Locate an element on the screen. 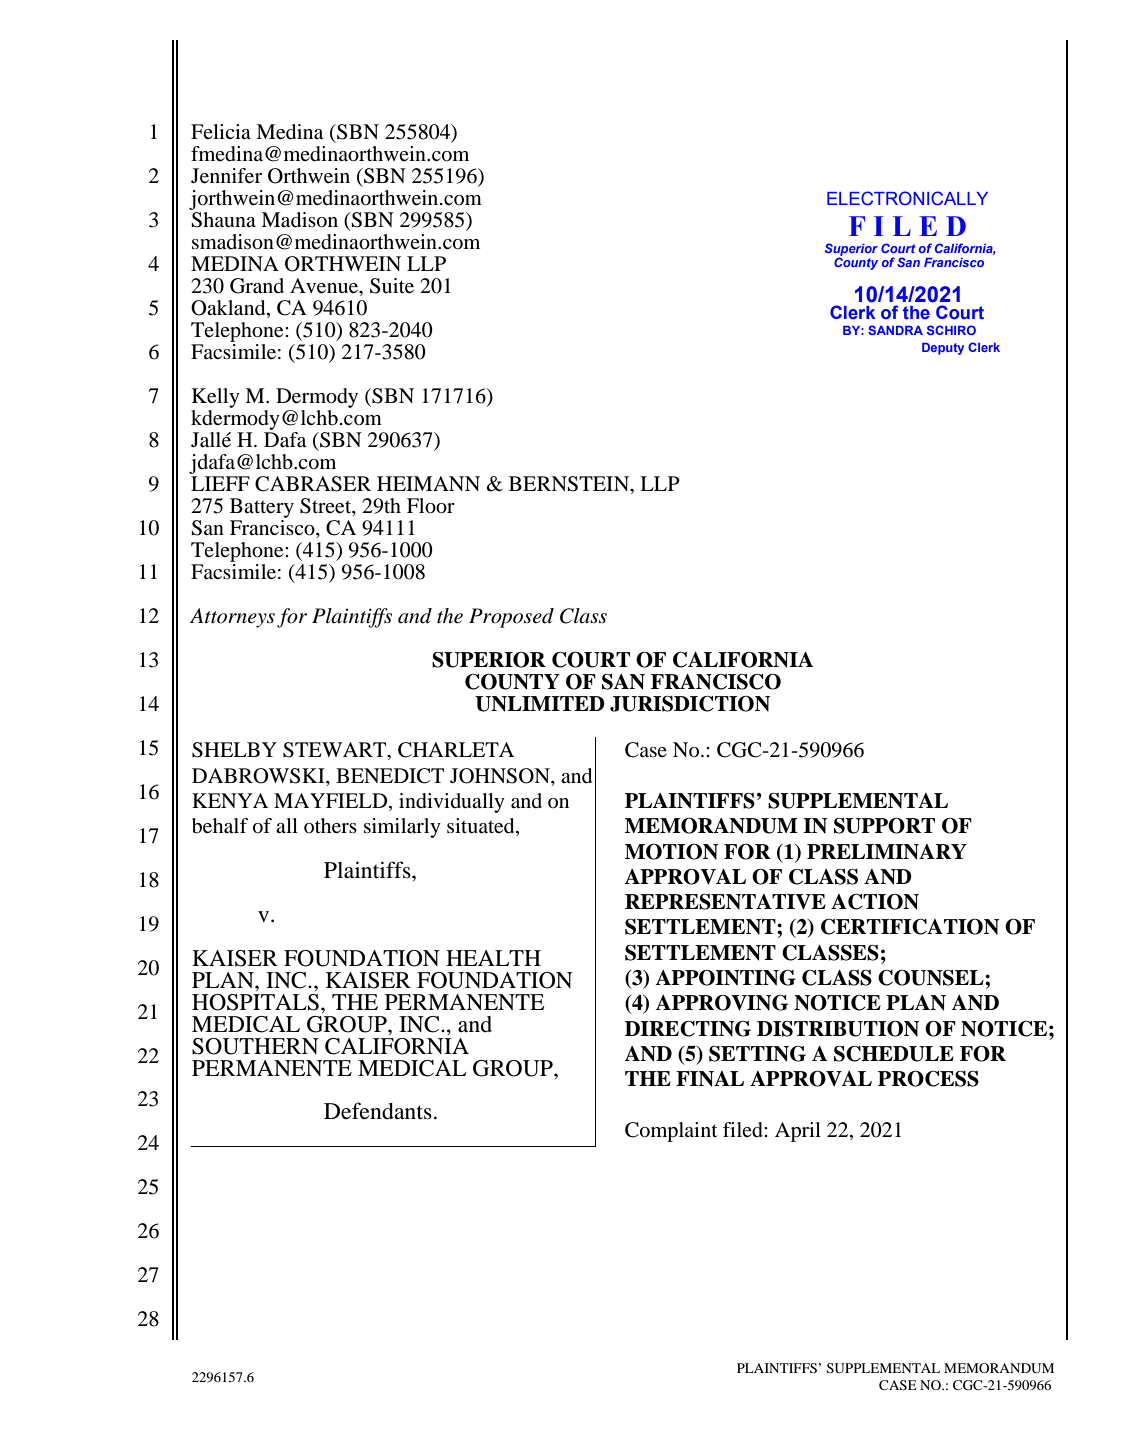 The height and width of the screenshot is (1451, 1121). Suite is located at coordinates (392, 286).
